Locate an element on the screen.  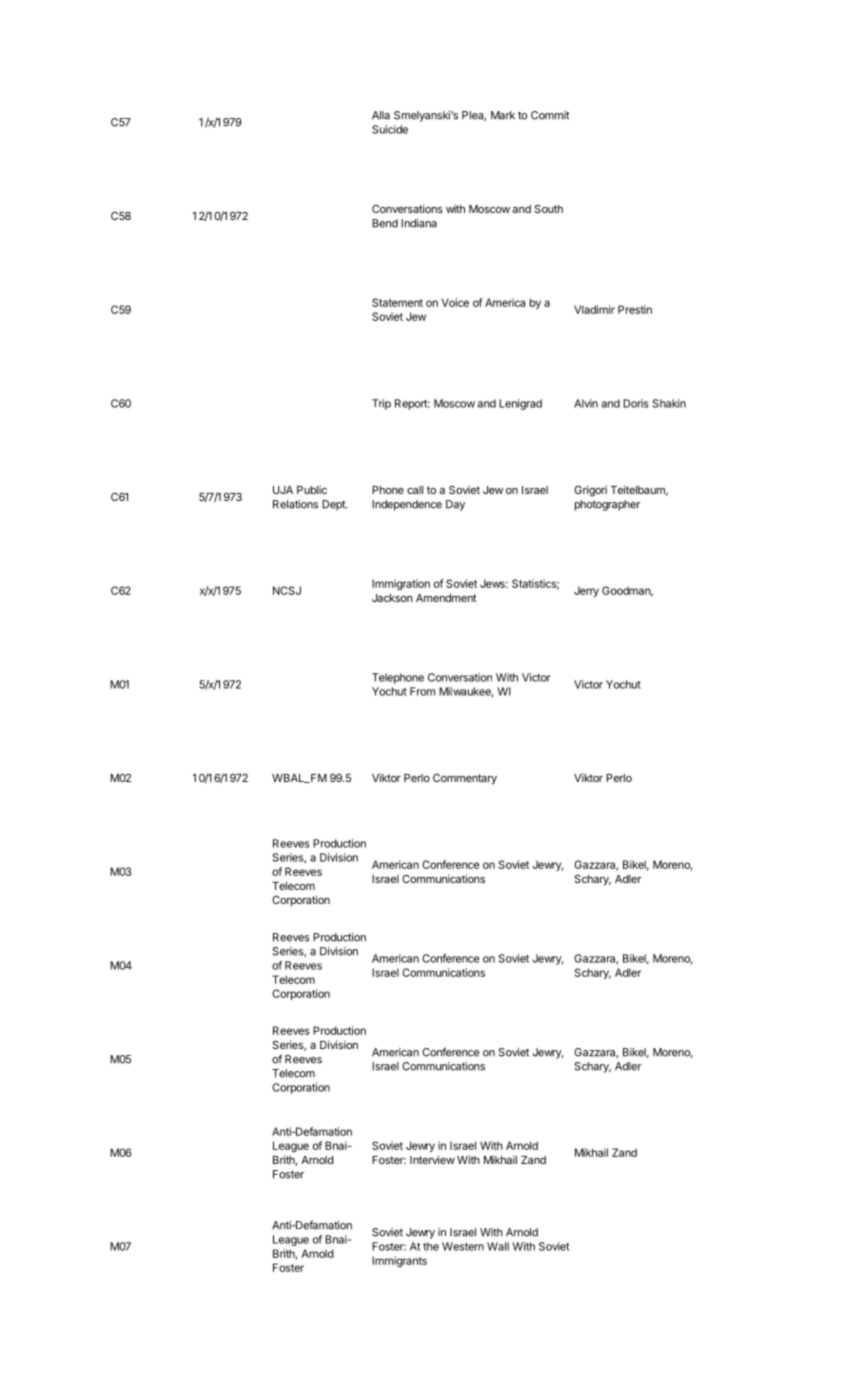
Western is located at coordinates (463, 1246).
